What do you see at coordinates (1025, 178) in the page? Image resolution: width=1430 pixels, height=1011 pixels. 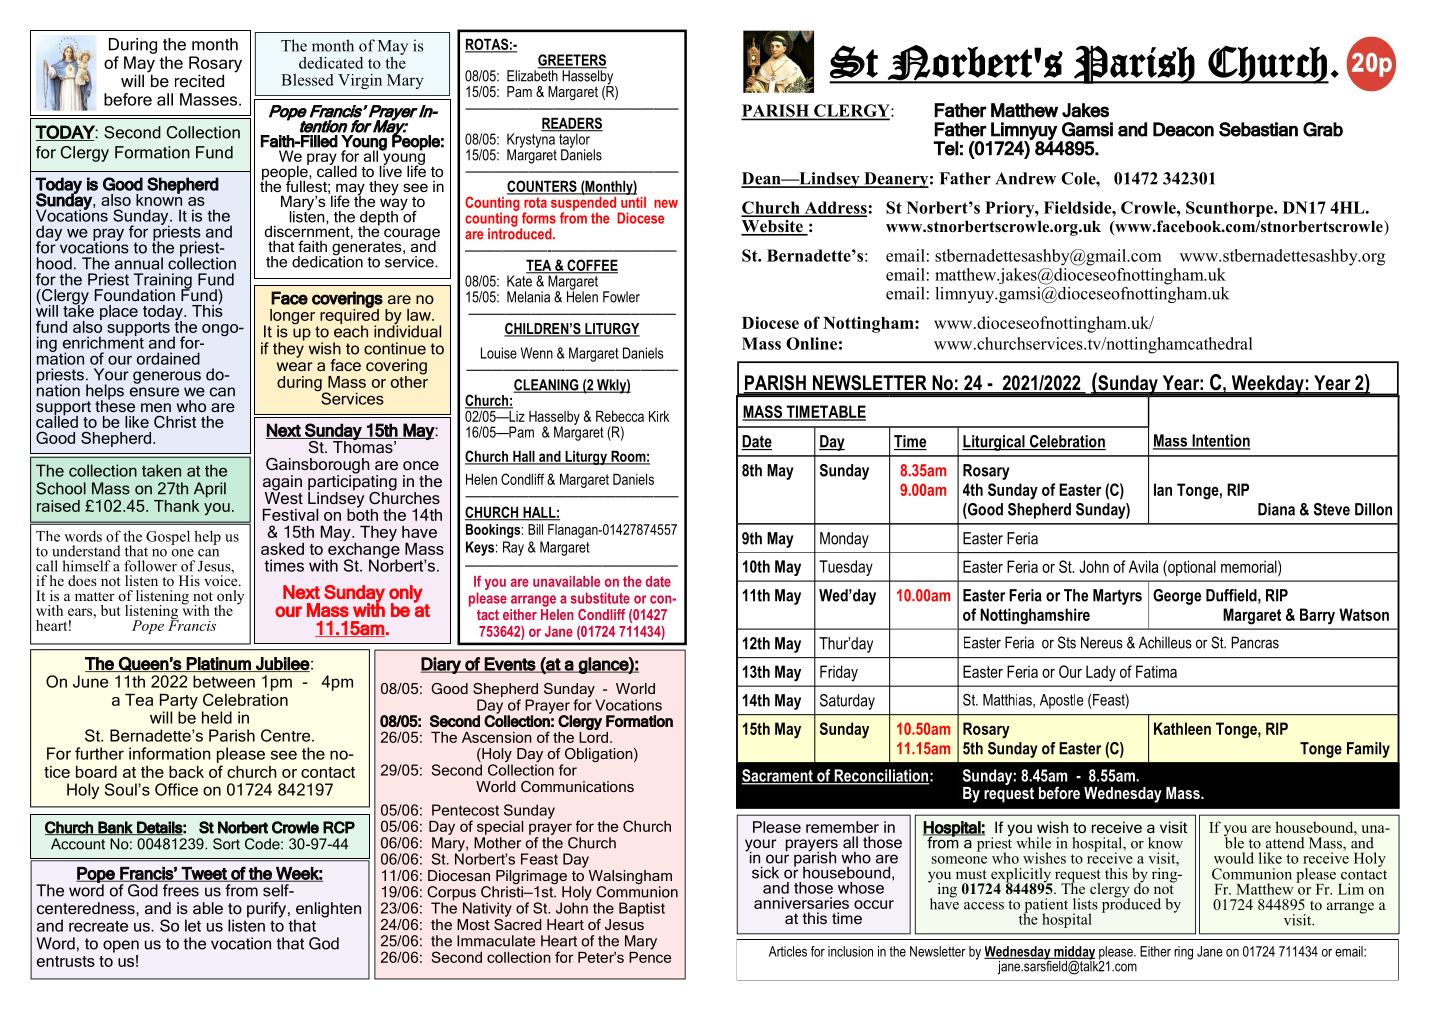 I see `Andrew` at bounding box center [1025, 178].
